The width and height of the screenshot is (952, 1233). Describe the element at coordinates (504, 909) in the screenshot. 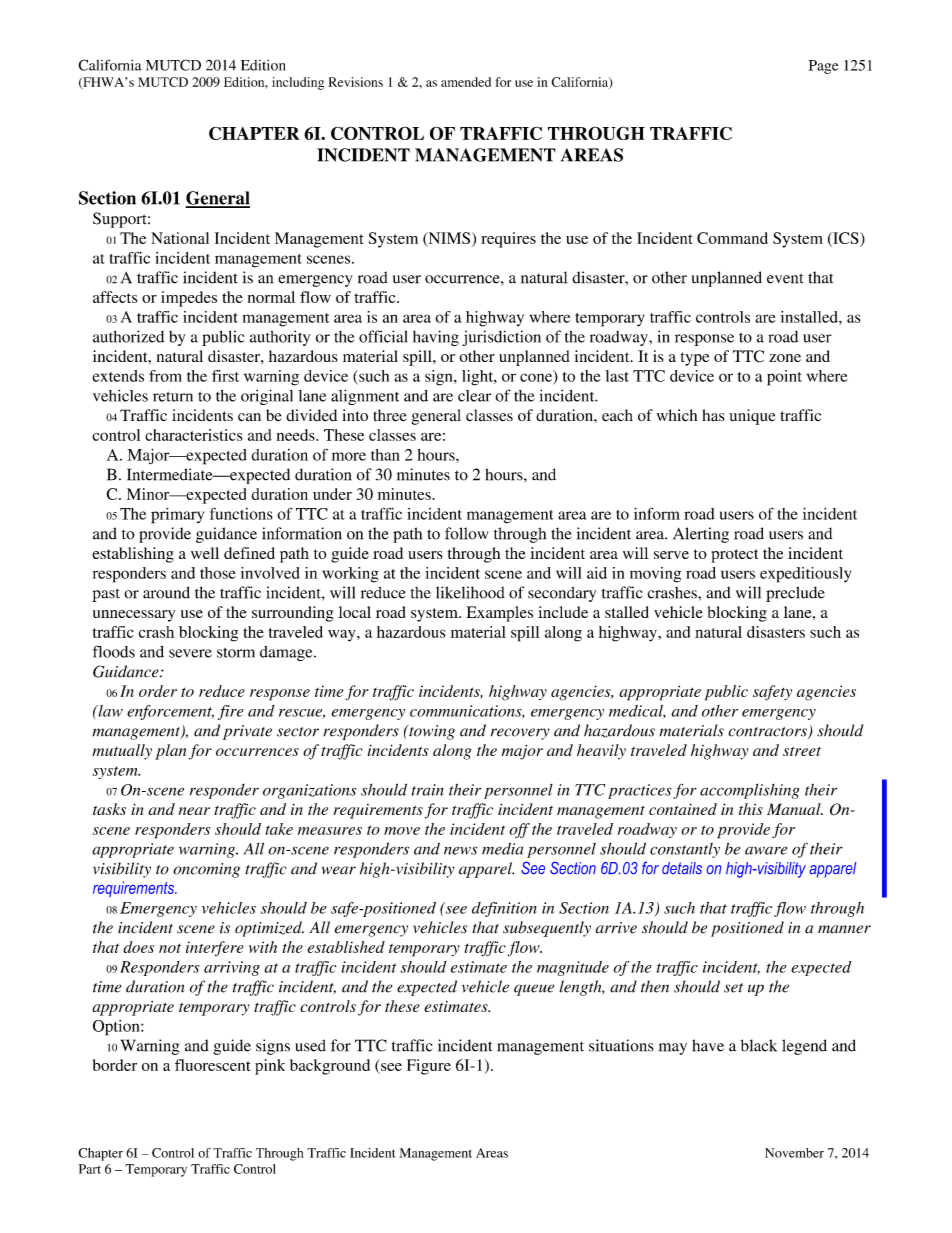

I see `definition` at that location.
